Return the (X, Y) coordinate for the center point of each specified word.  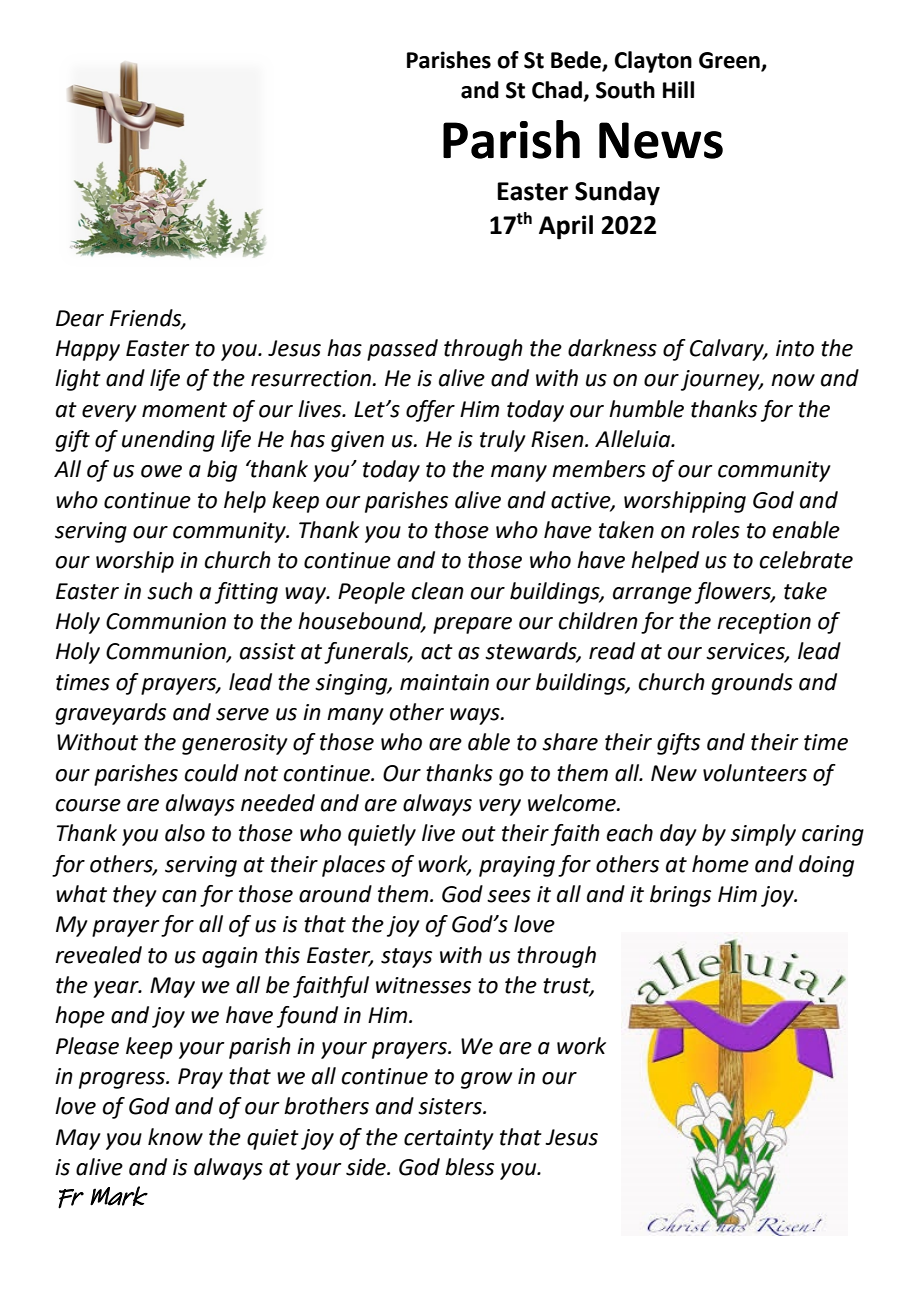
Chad (558, 91)
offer (430, 411)
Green (729, 60)
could (212, 773)
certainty (449, 1139)
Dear (80, 318)
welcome (573, 803)
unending (168, 441)
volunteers (755, 773)
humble (646, 409)
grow (486, 1080)
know (175, 1137)
